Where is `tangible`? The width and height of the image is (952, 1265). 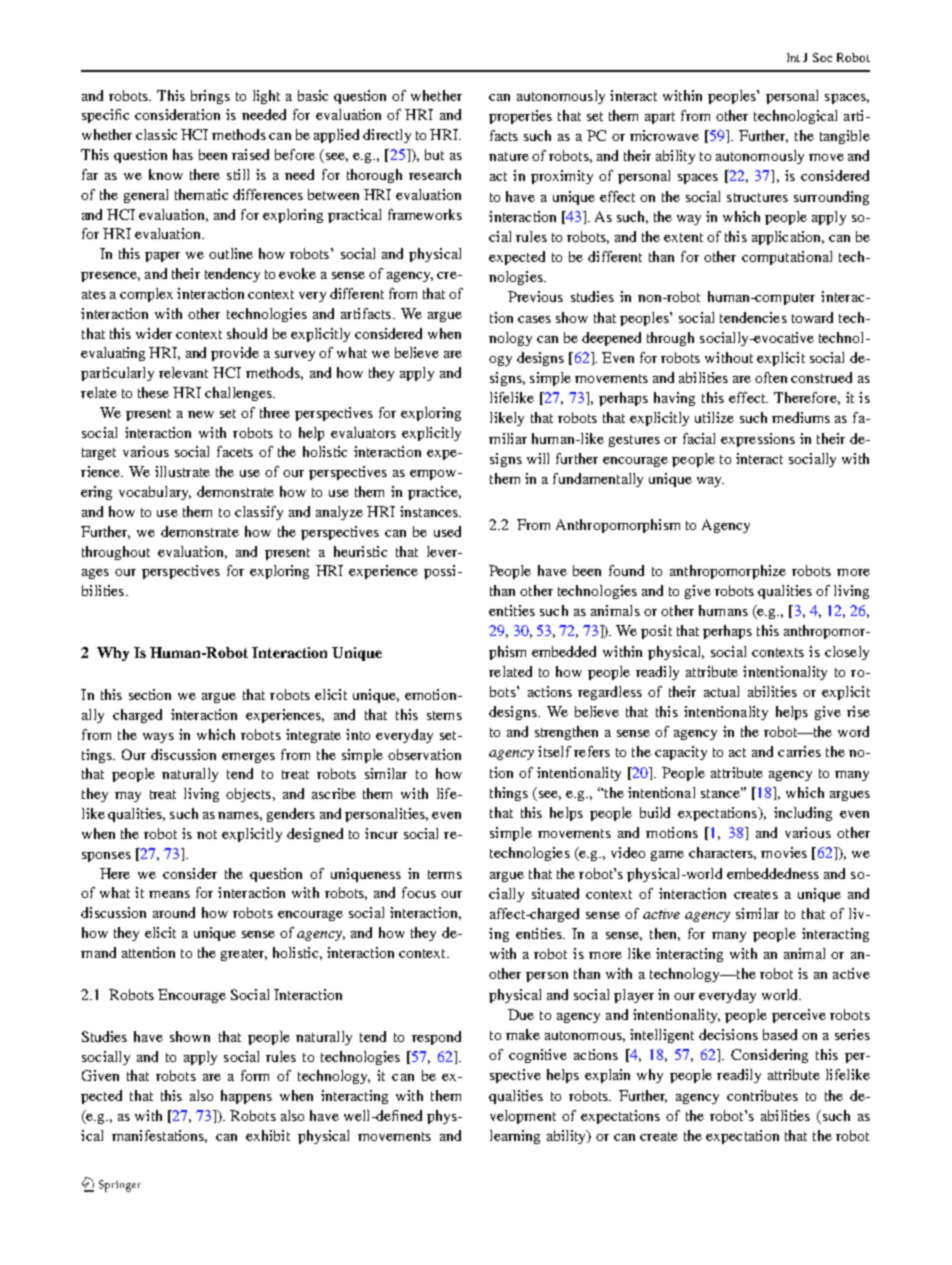 tangible is located at coordinates (845, 137).
